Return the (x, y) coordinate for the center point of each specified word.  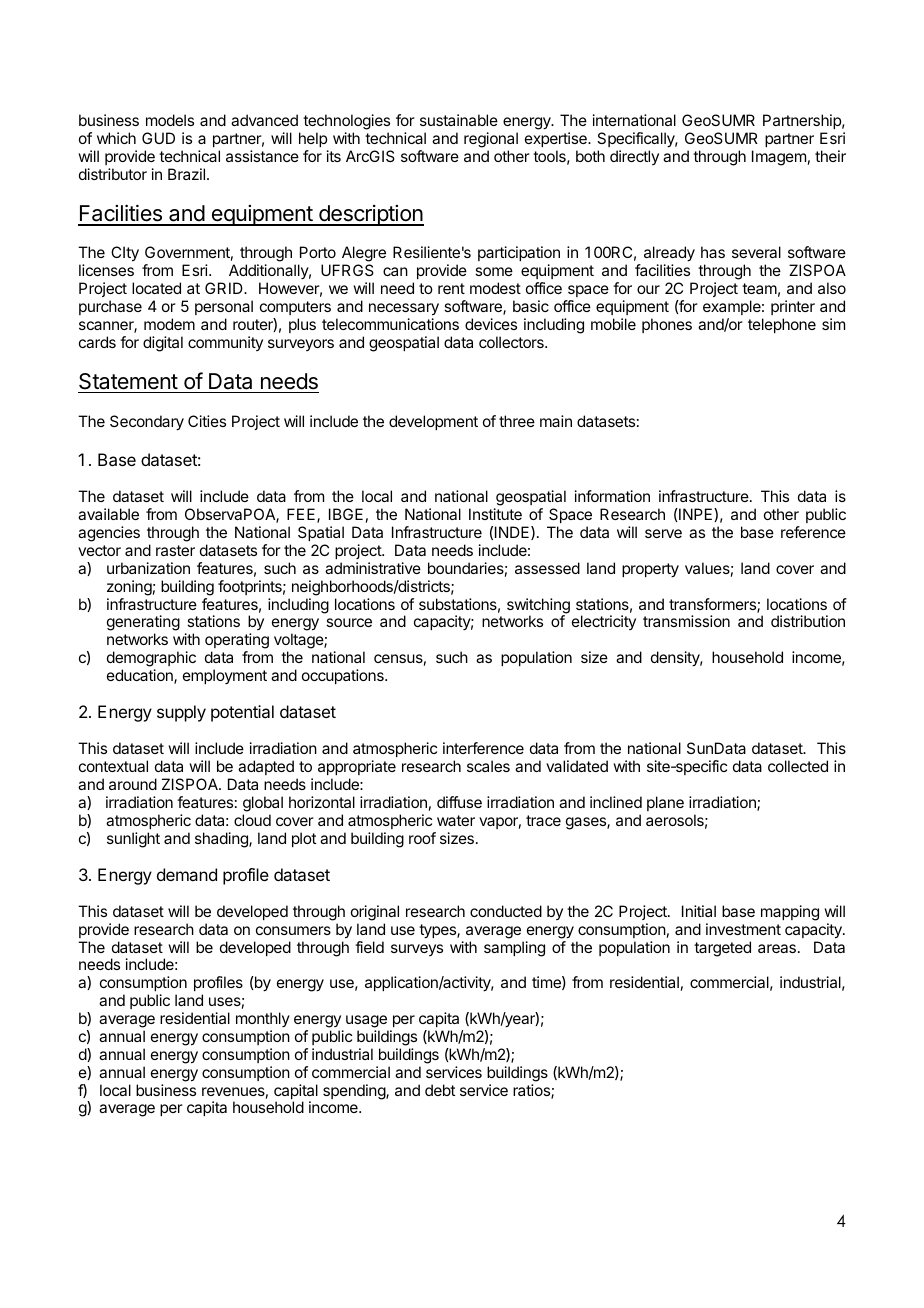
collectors (512, 342)
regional (491, 140)
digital (163, 344)
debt (440, 1090)
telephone (782, 325)
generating (143, 624)
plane (665, 803)
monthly (263, 1019)
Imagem (779, 158)
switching (538, 607)
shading (222, 840)
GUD (158, 138)
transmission (686, 621)
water (456, 820)
